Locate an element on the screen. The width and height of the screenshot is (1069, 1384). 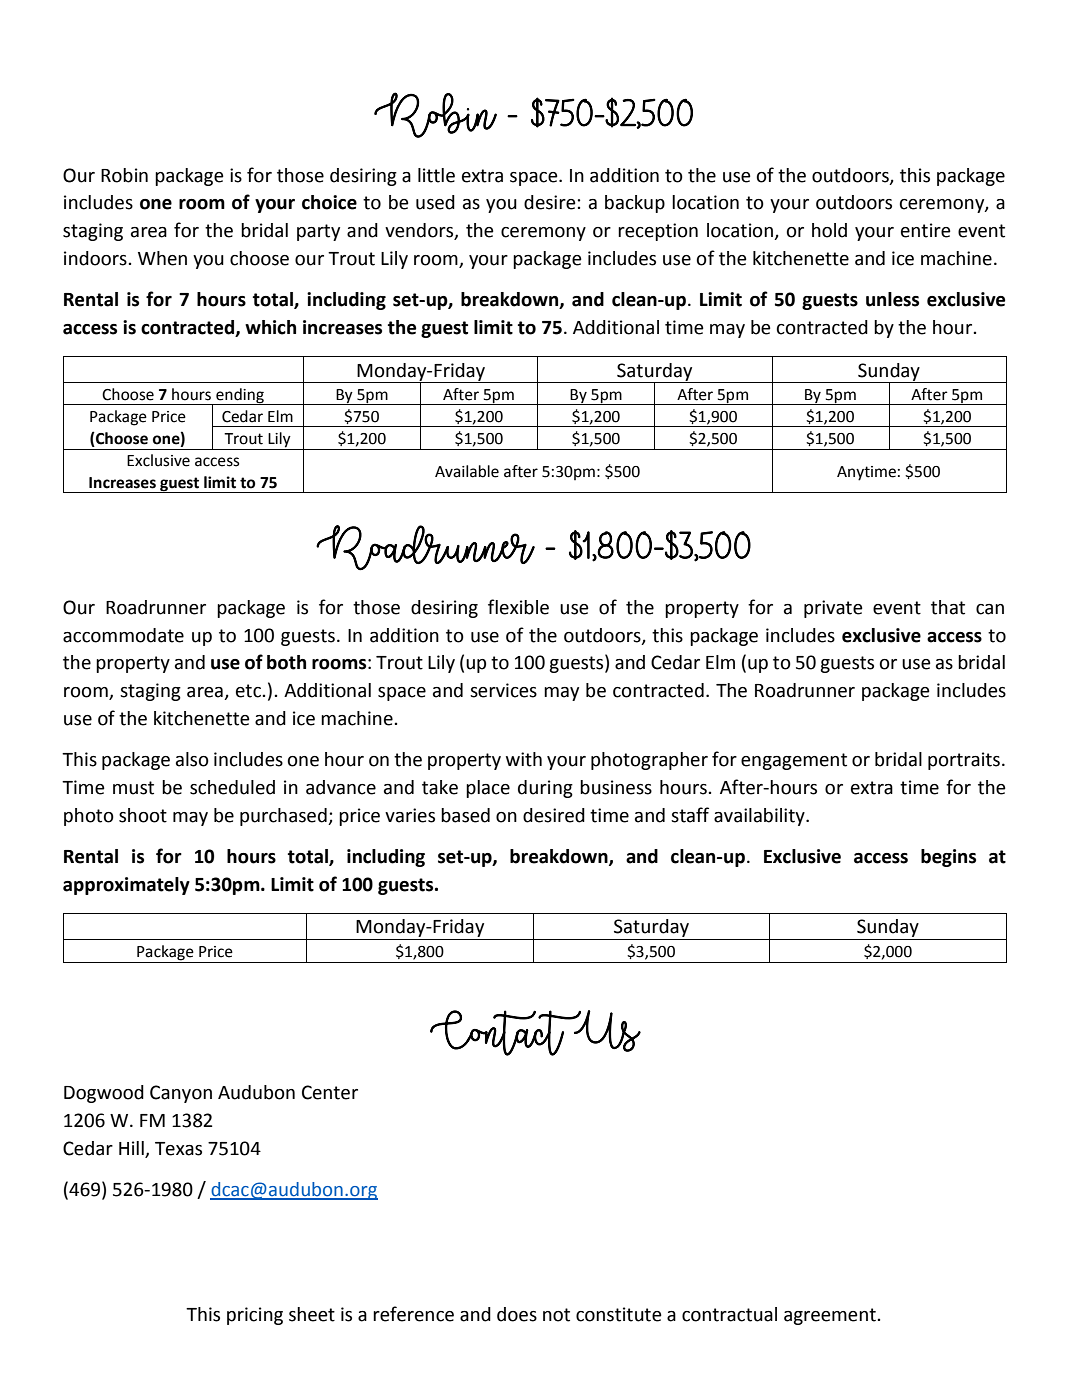
engagement is located at coordinates (794, 761).
